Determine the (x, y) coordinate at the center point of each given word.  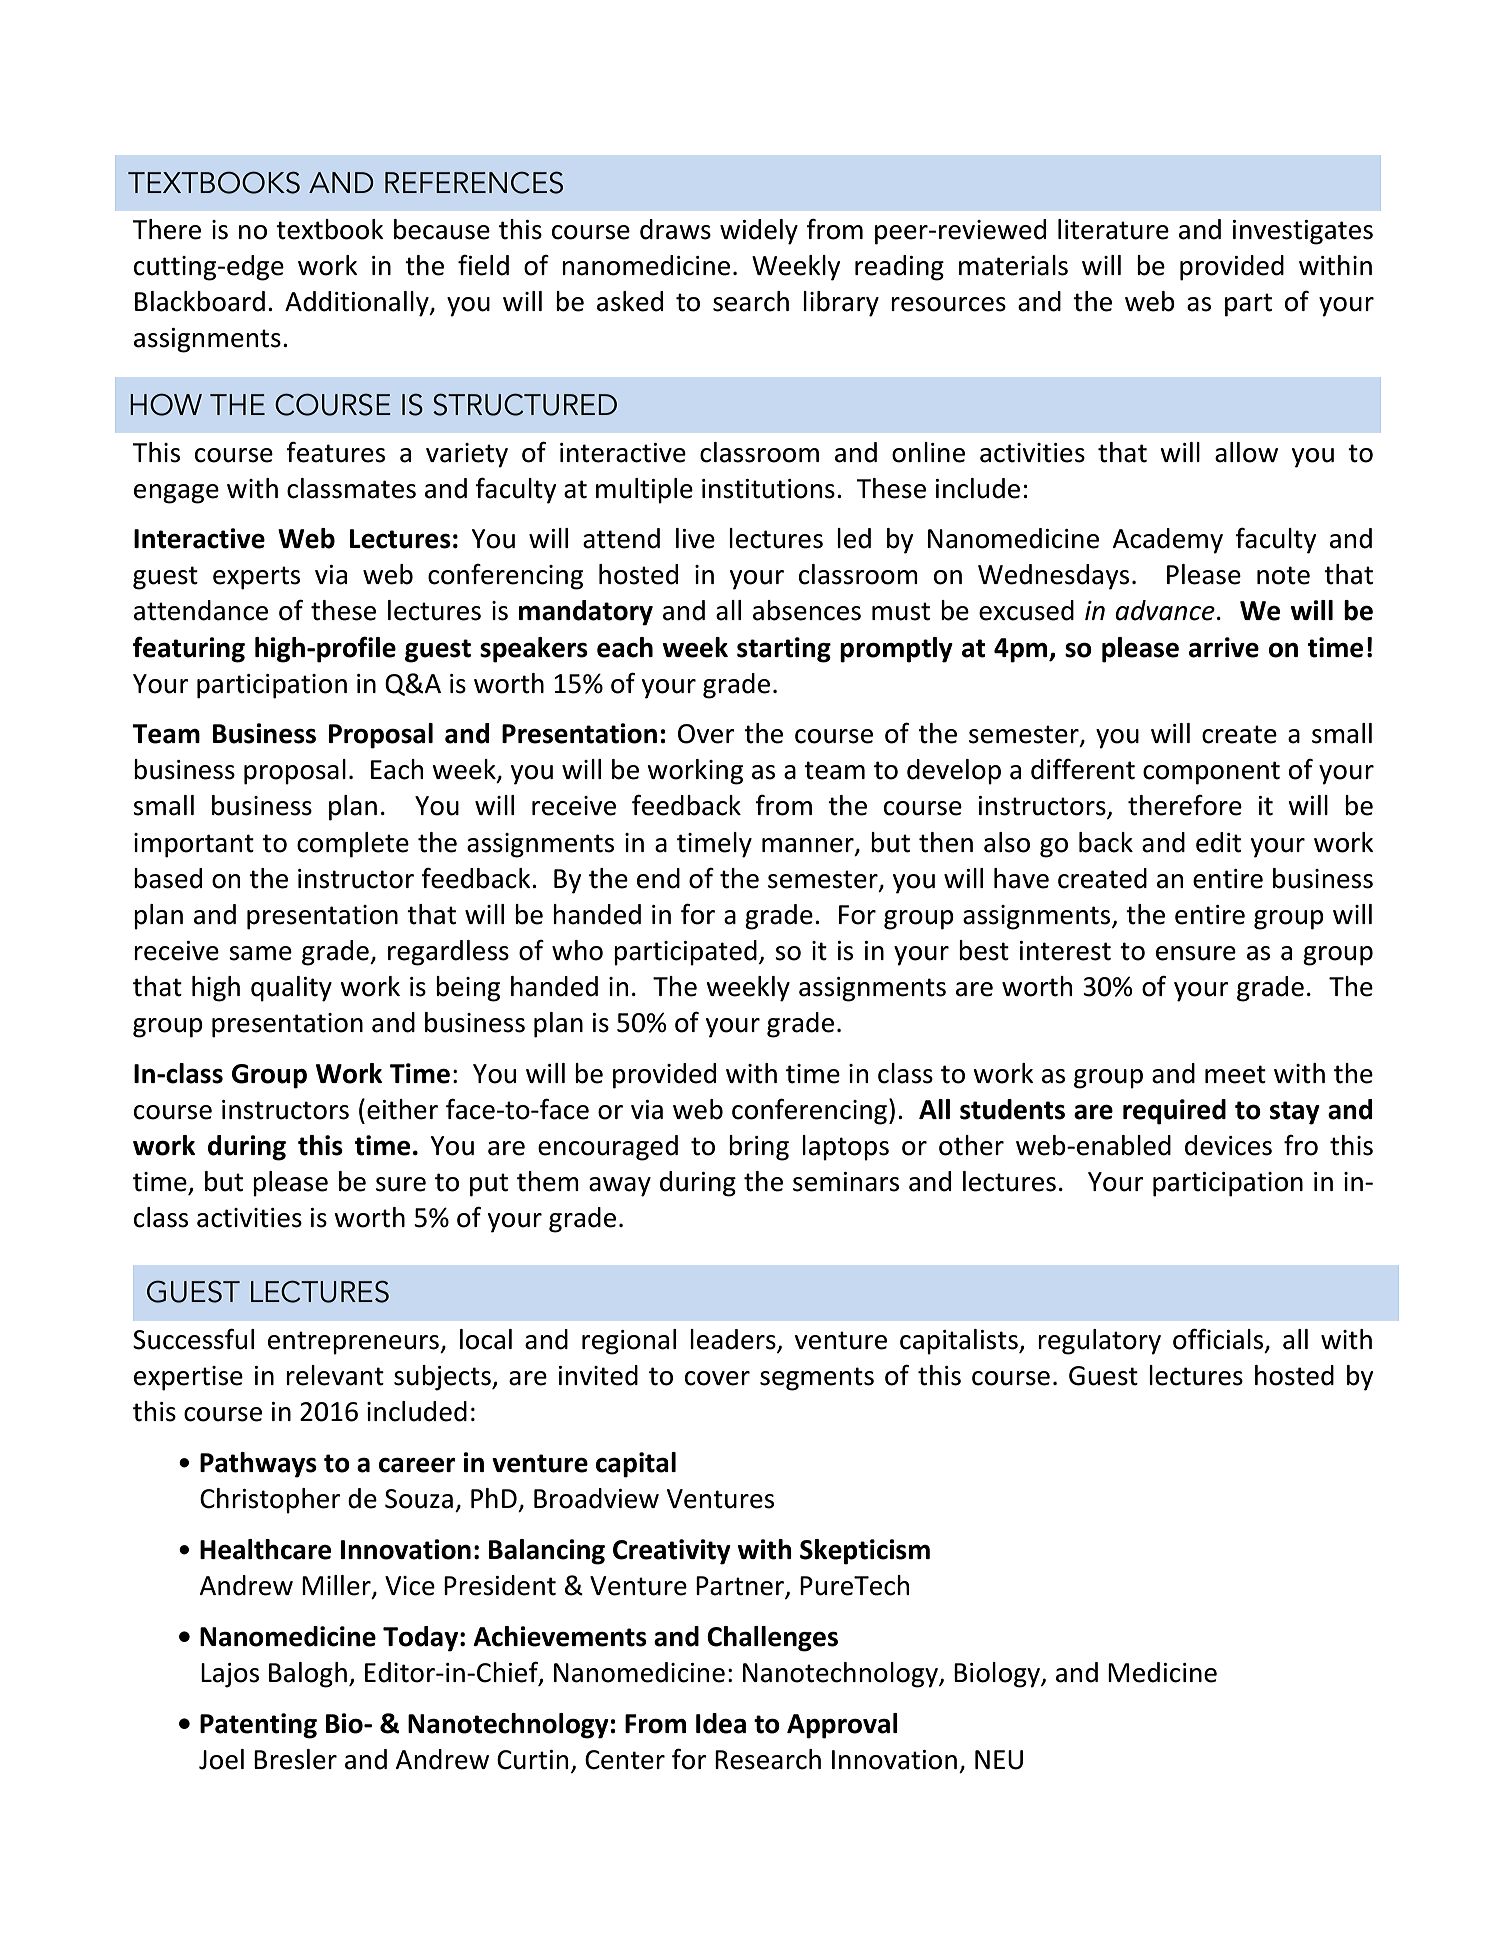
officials (1219, 1340)
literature (1113, 229)
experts (256, 578)
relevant (335, 1375)
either (402, 1109)
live (695, 538)
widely (759, 232)
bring (759, 1148)
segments (817, 1379)
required (1174, 1112)
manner (809, 846)
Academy (1167, 541)
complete (353, 845)
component (1211, 773)
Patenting (258, 1726)
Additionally (358, 304)
